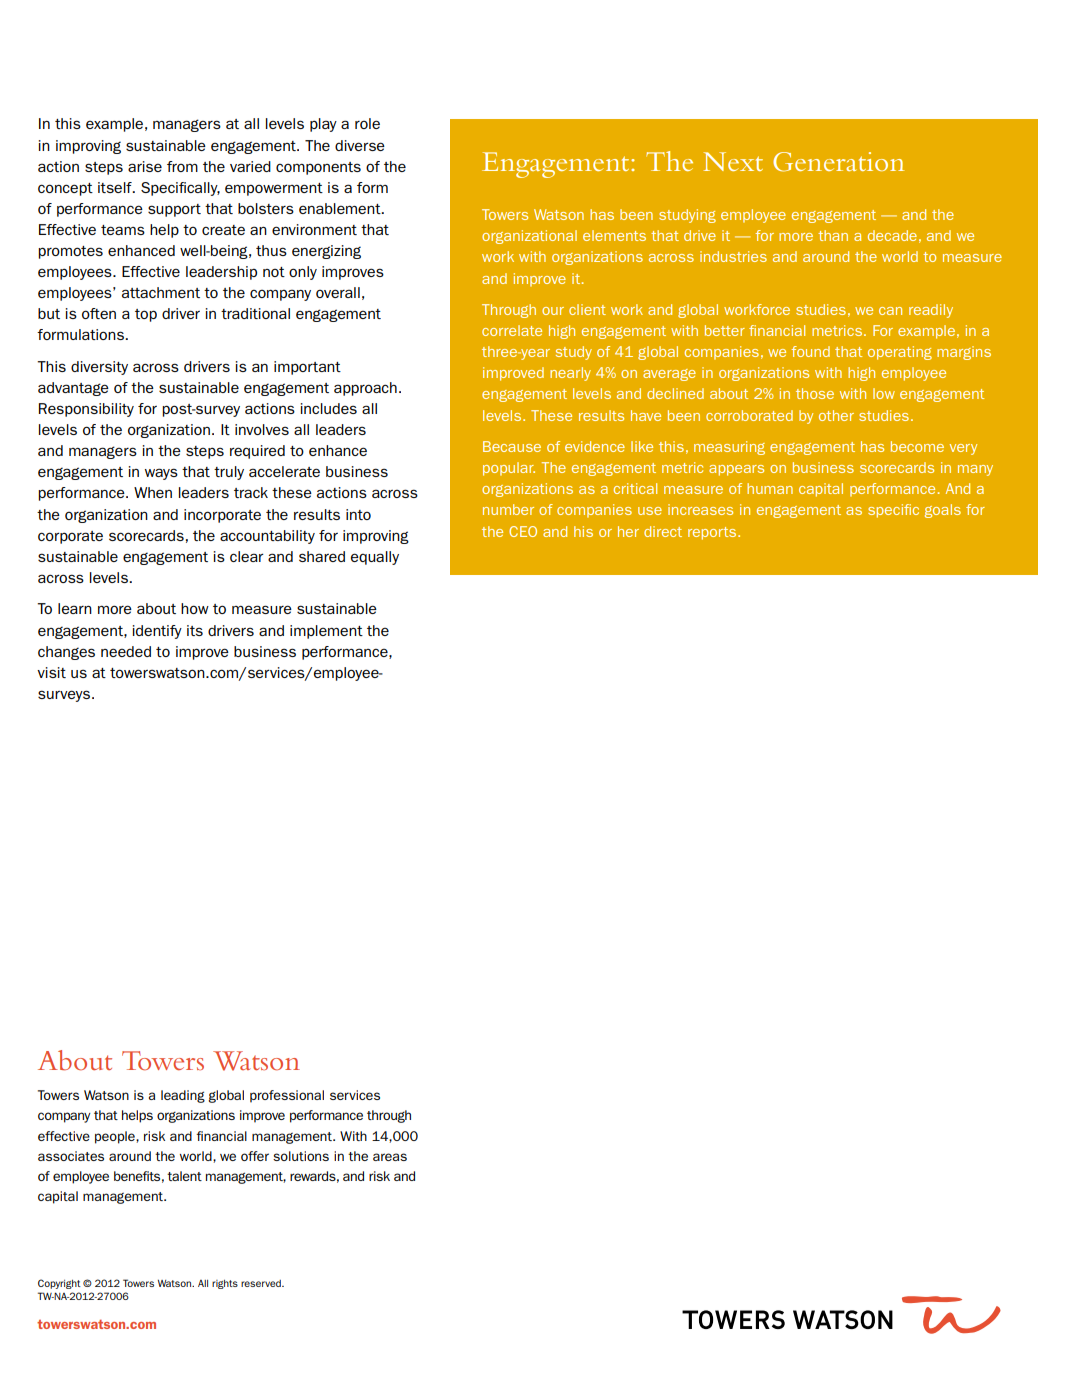 This screenshot has width=1076, height=1392. What do you see at coordinates (326, 632) in the screenshot?
I see `implement` at bounding box center [326, 632].
